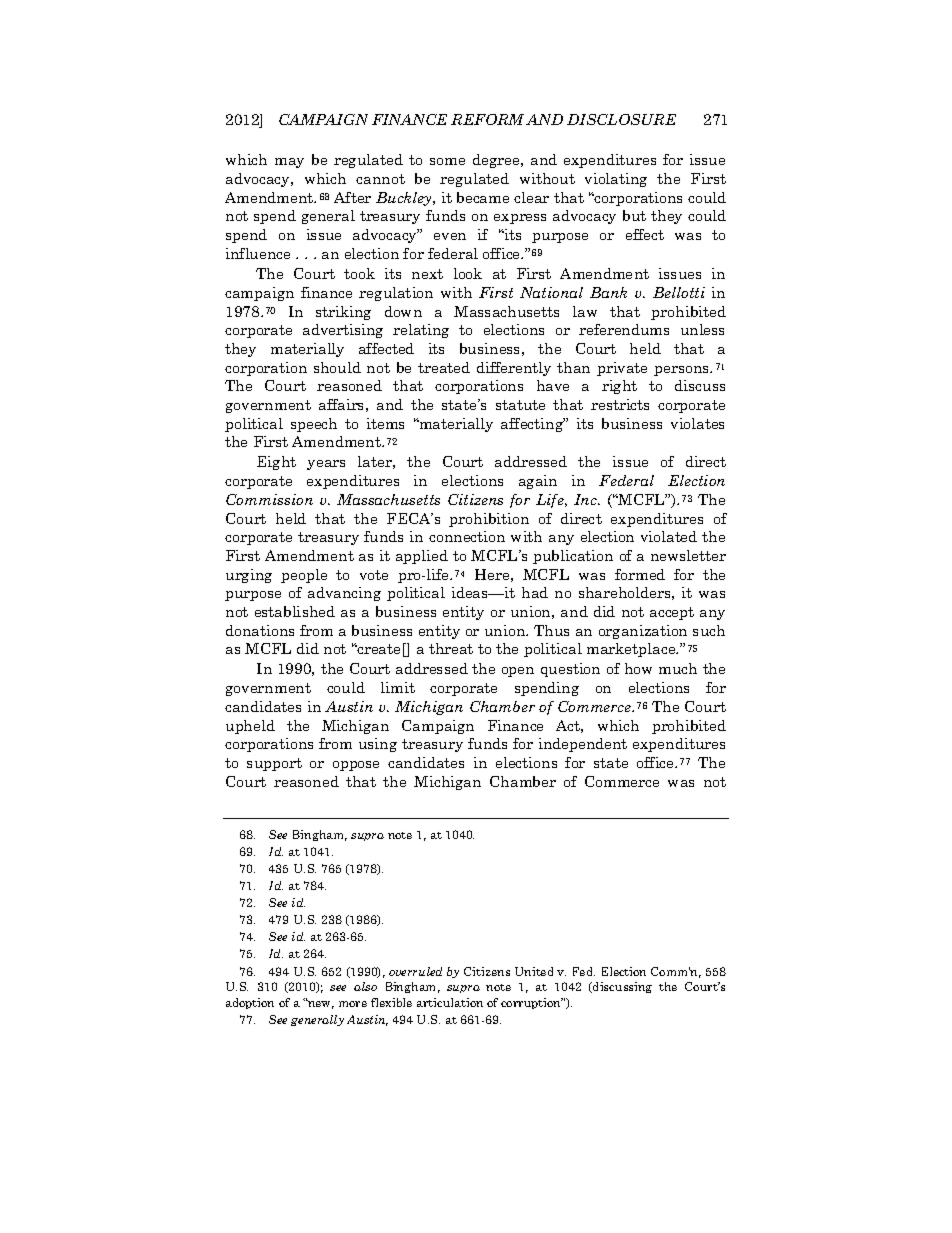 This document has width=952, height=1233. Describe the element at coordinates (621, 119) in the document. I see `DISCLOSURE` at that location.
